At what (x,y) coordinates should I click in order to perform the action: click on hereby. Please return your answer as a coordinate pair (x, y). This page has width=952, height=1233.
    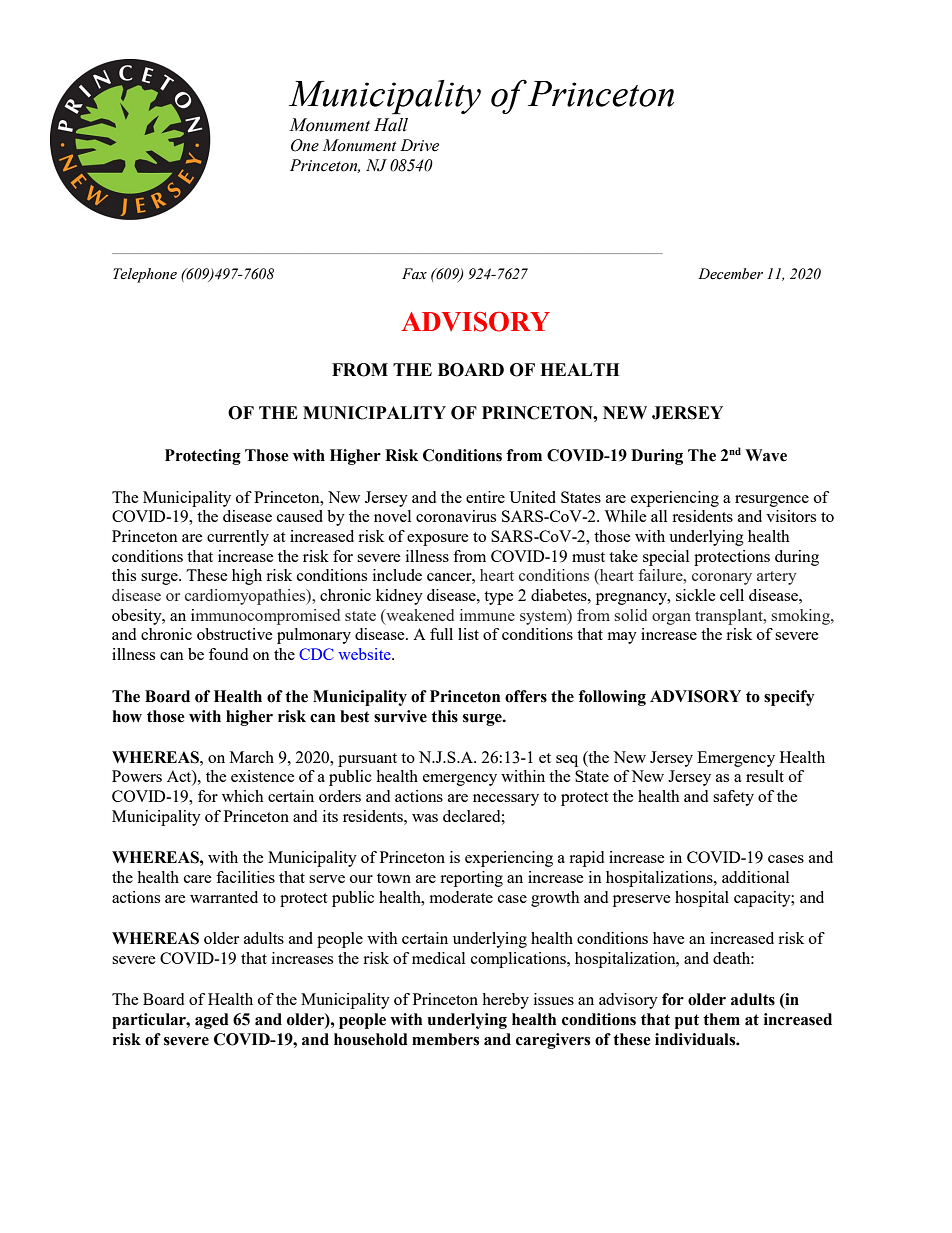
    Looking at the image, I should click on (505, 1001).
